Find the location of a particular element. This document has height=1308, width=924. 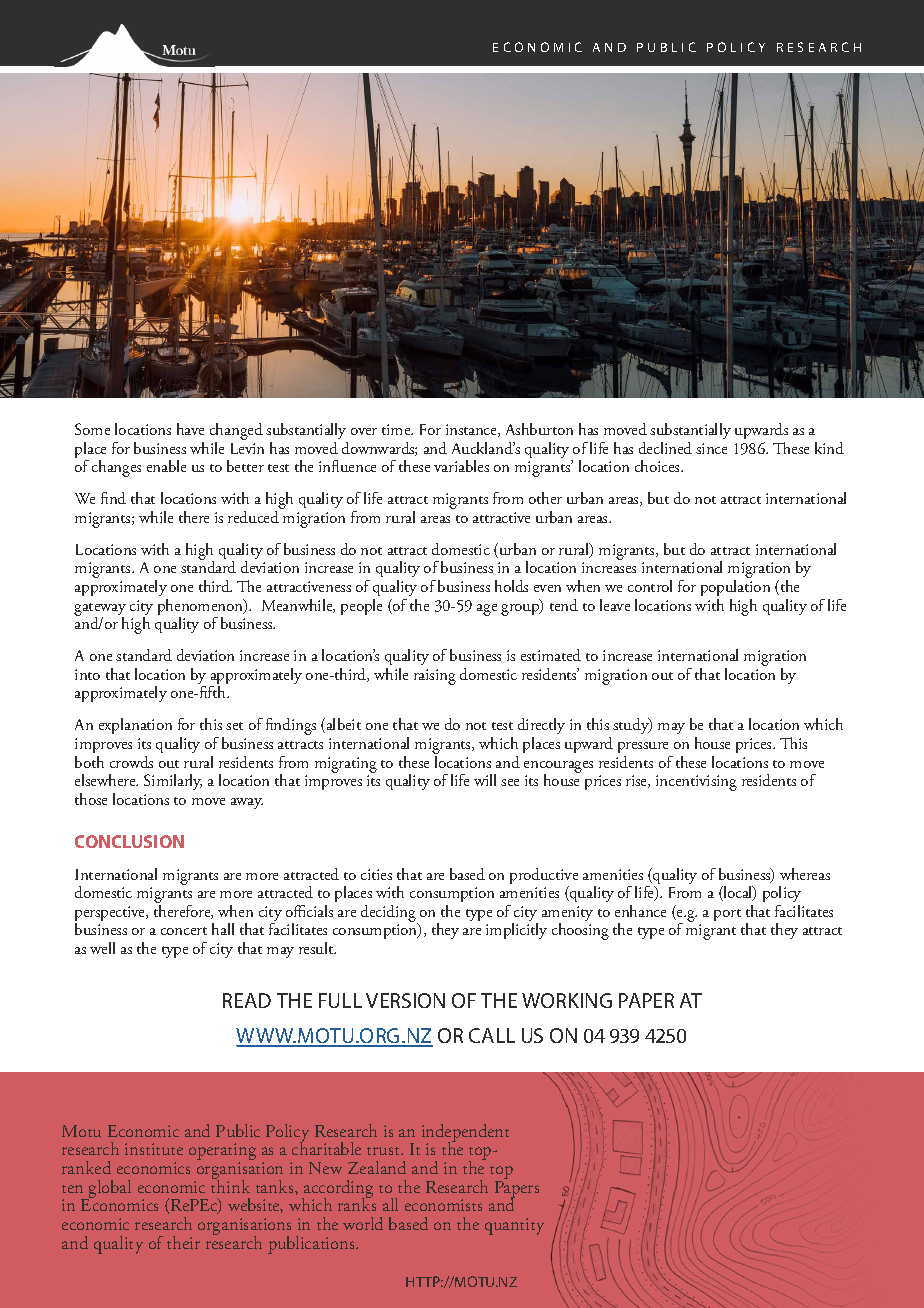

port is located at coordinates (727, 915).
